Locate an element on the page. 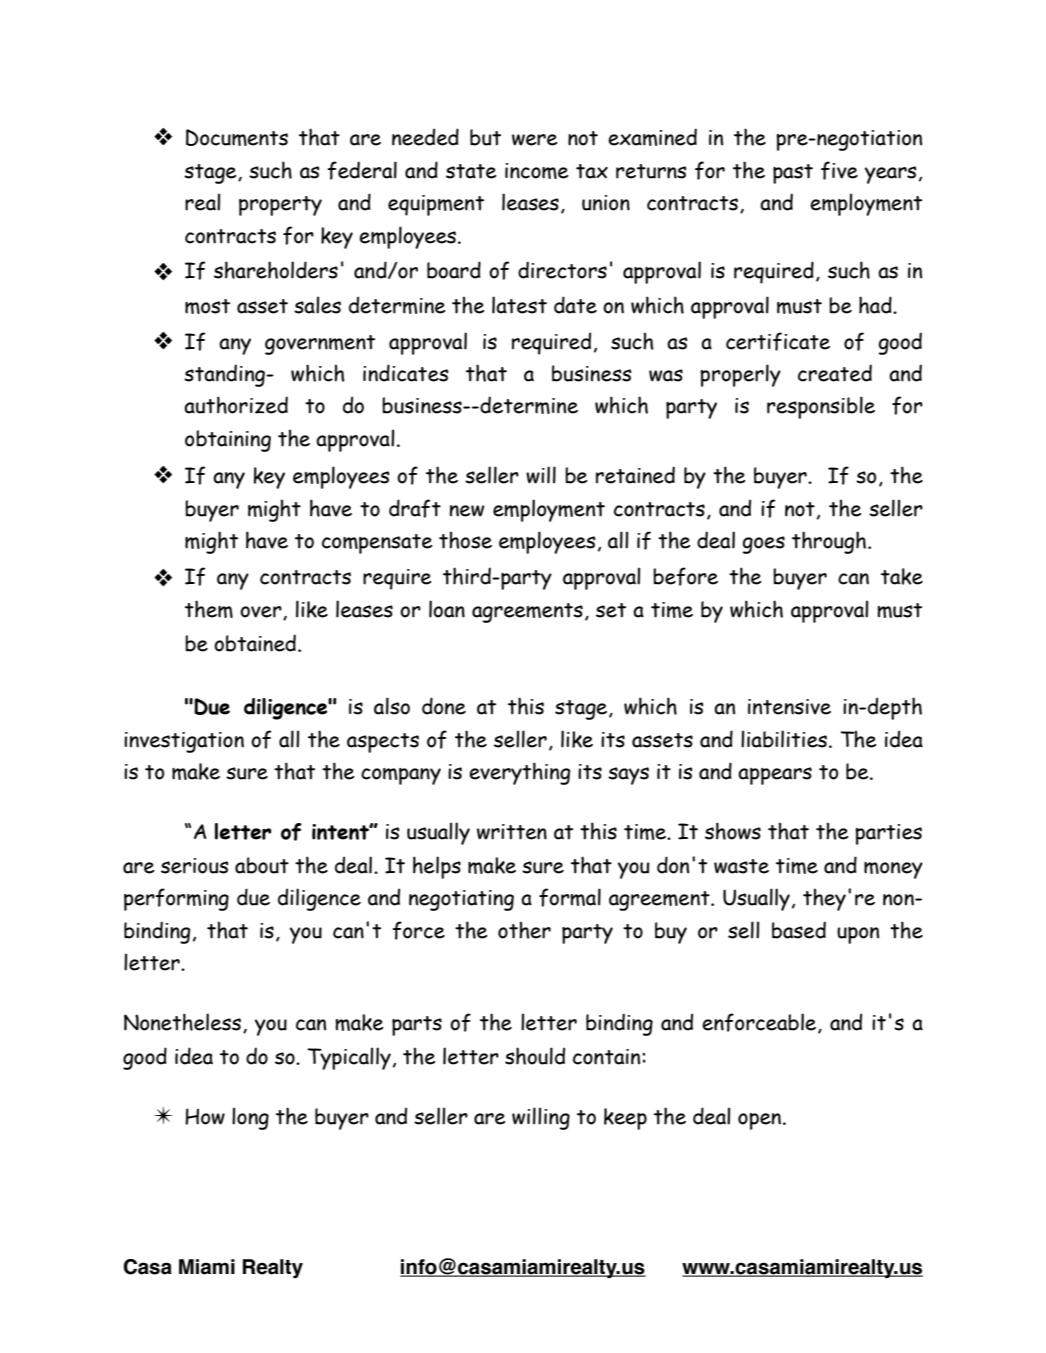  indicates is located at coordinates (406, 373).
